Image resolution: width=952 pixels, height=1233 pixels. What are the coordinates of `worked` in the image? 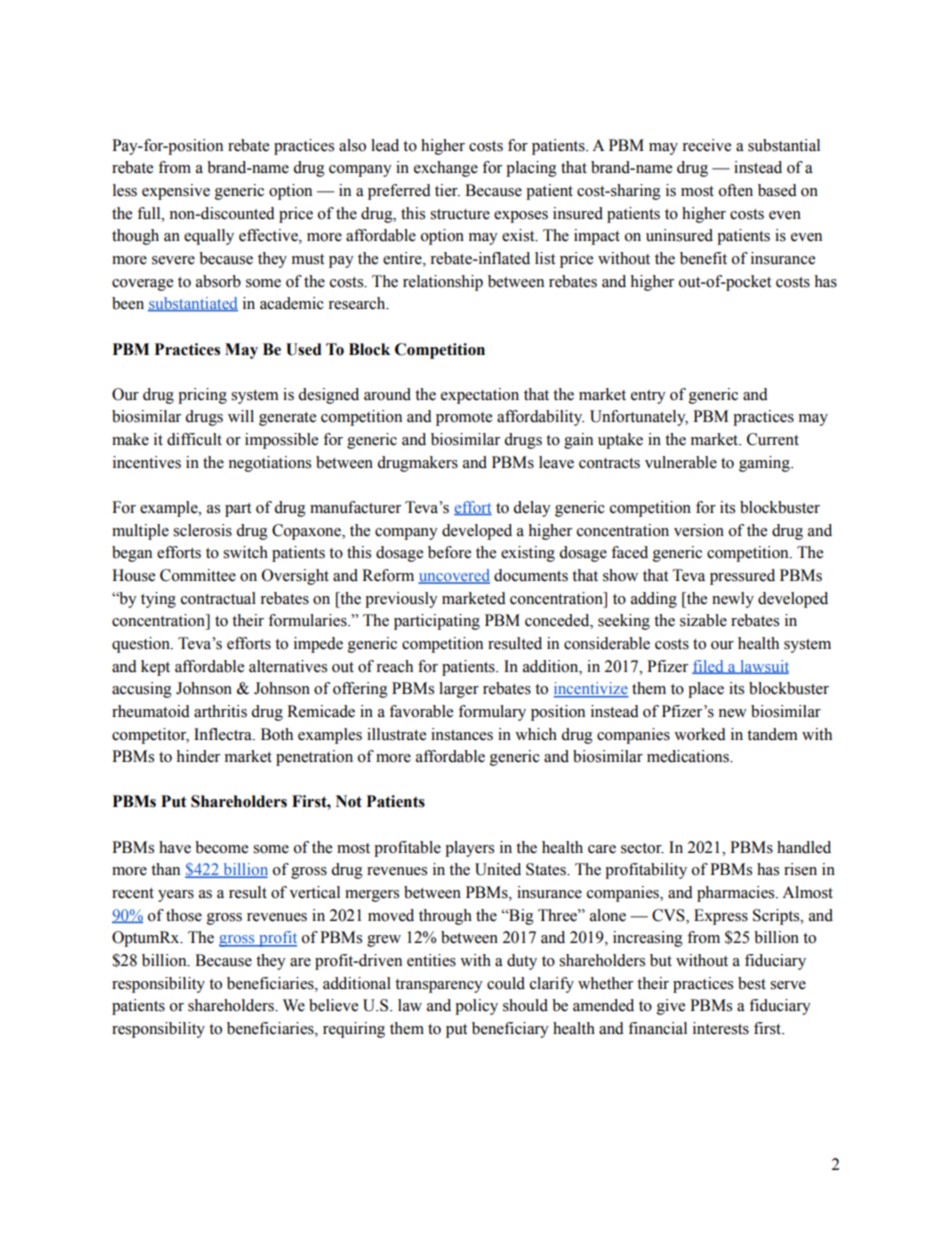 It's located at (700, 734).
